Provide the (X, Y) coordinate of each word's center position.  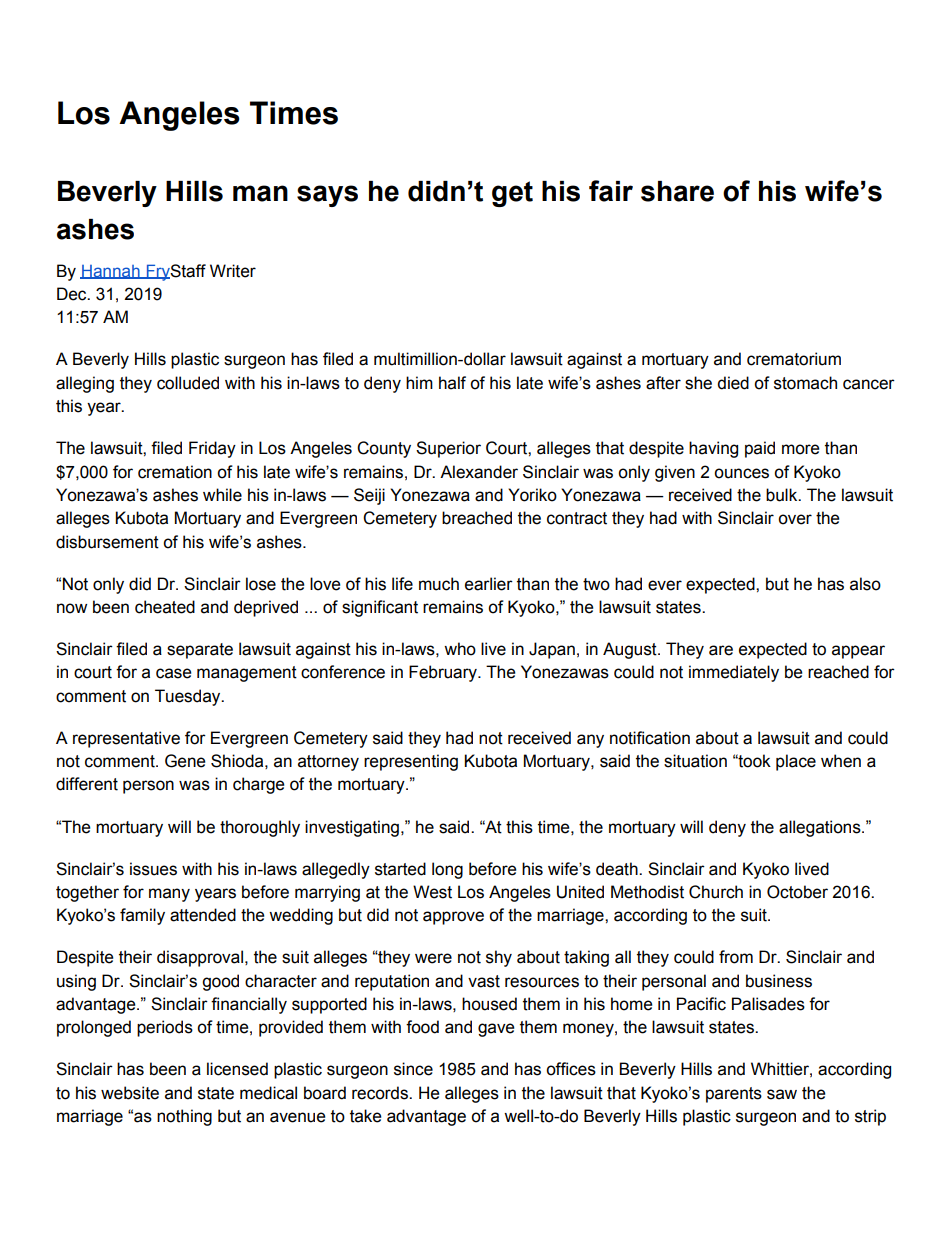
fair (611, 191)
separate (200, 651)
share (677, 191)
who (460, 649)
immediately (734, 673)
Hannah (111, 272)
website (130, 1093)
